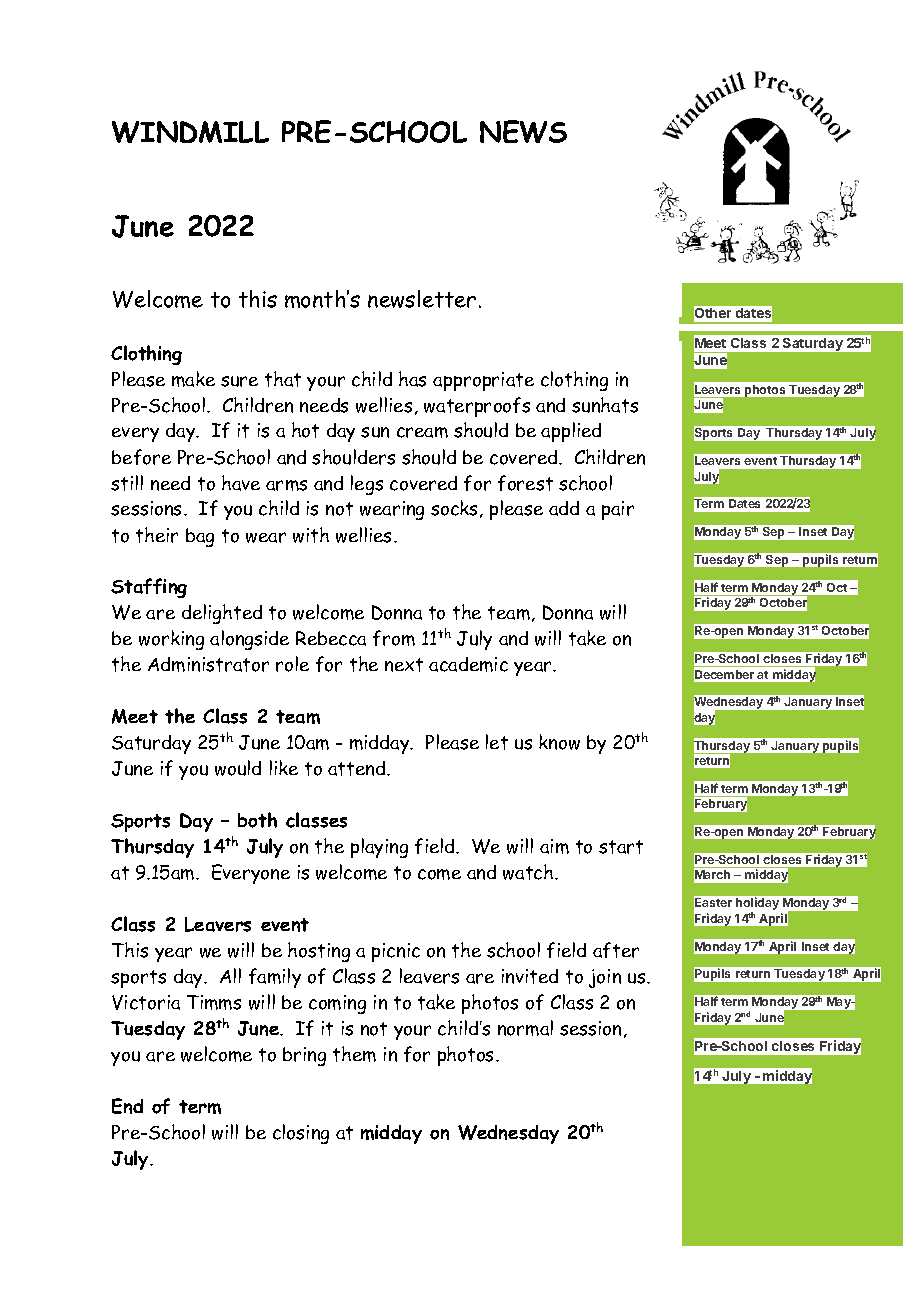 The height and width of the image is (1308, 924). Describe the element at coordinates (238, 768) in the image. I see `would` at that location.
